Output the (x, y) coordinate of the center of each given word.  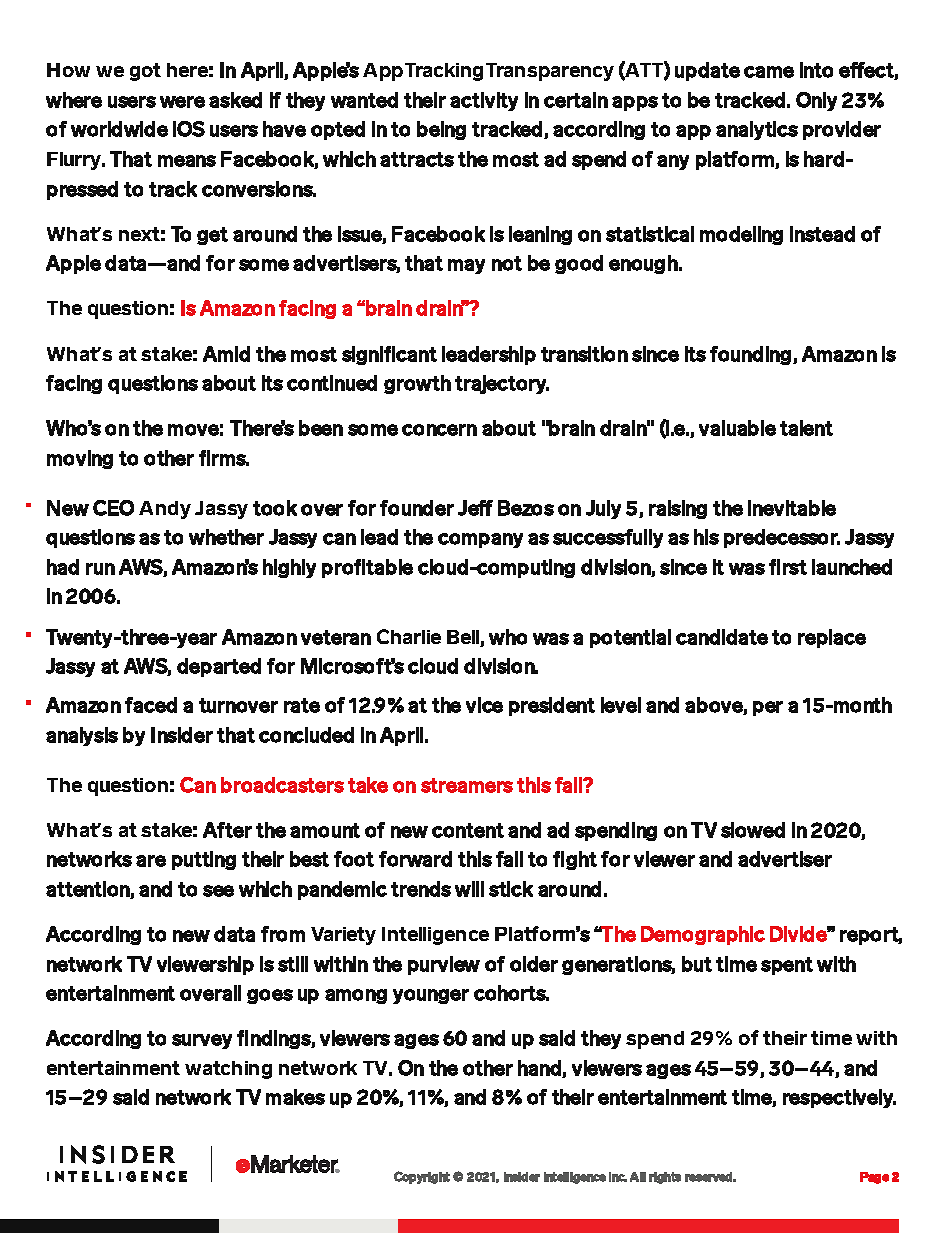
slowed (753, 830)
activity (484, 101)
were (182, 102)
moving (80, 459)
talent (806, 428)
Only (816, 101)
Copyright (422, 1177)
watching (228, 1070)
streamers (467, 785)
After (227, 830)
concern (439, 430)
